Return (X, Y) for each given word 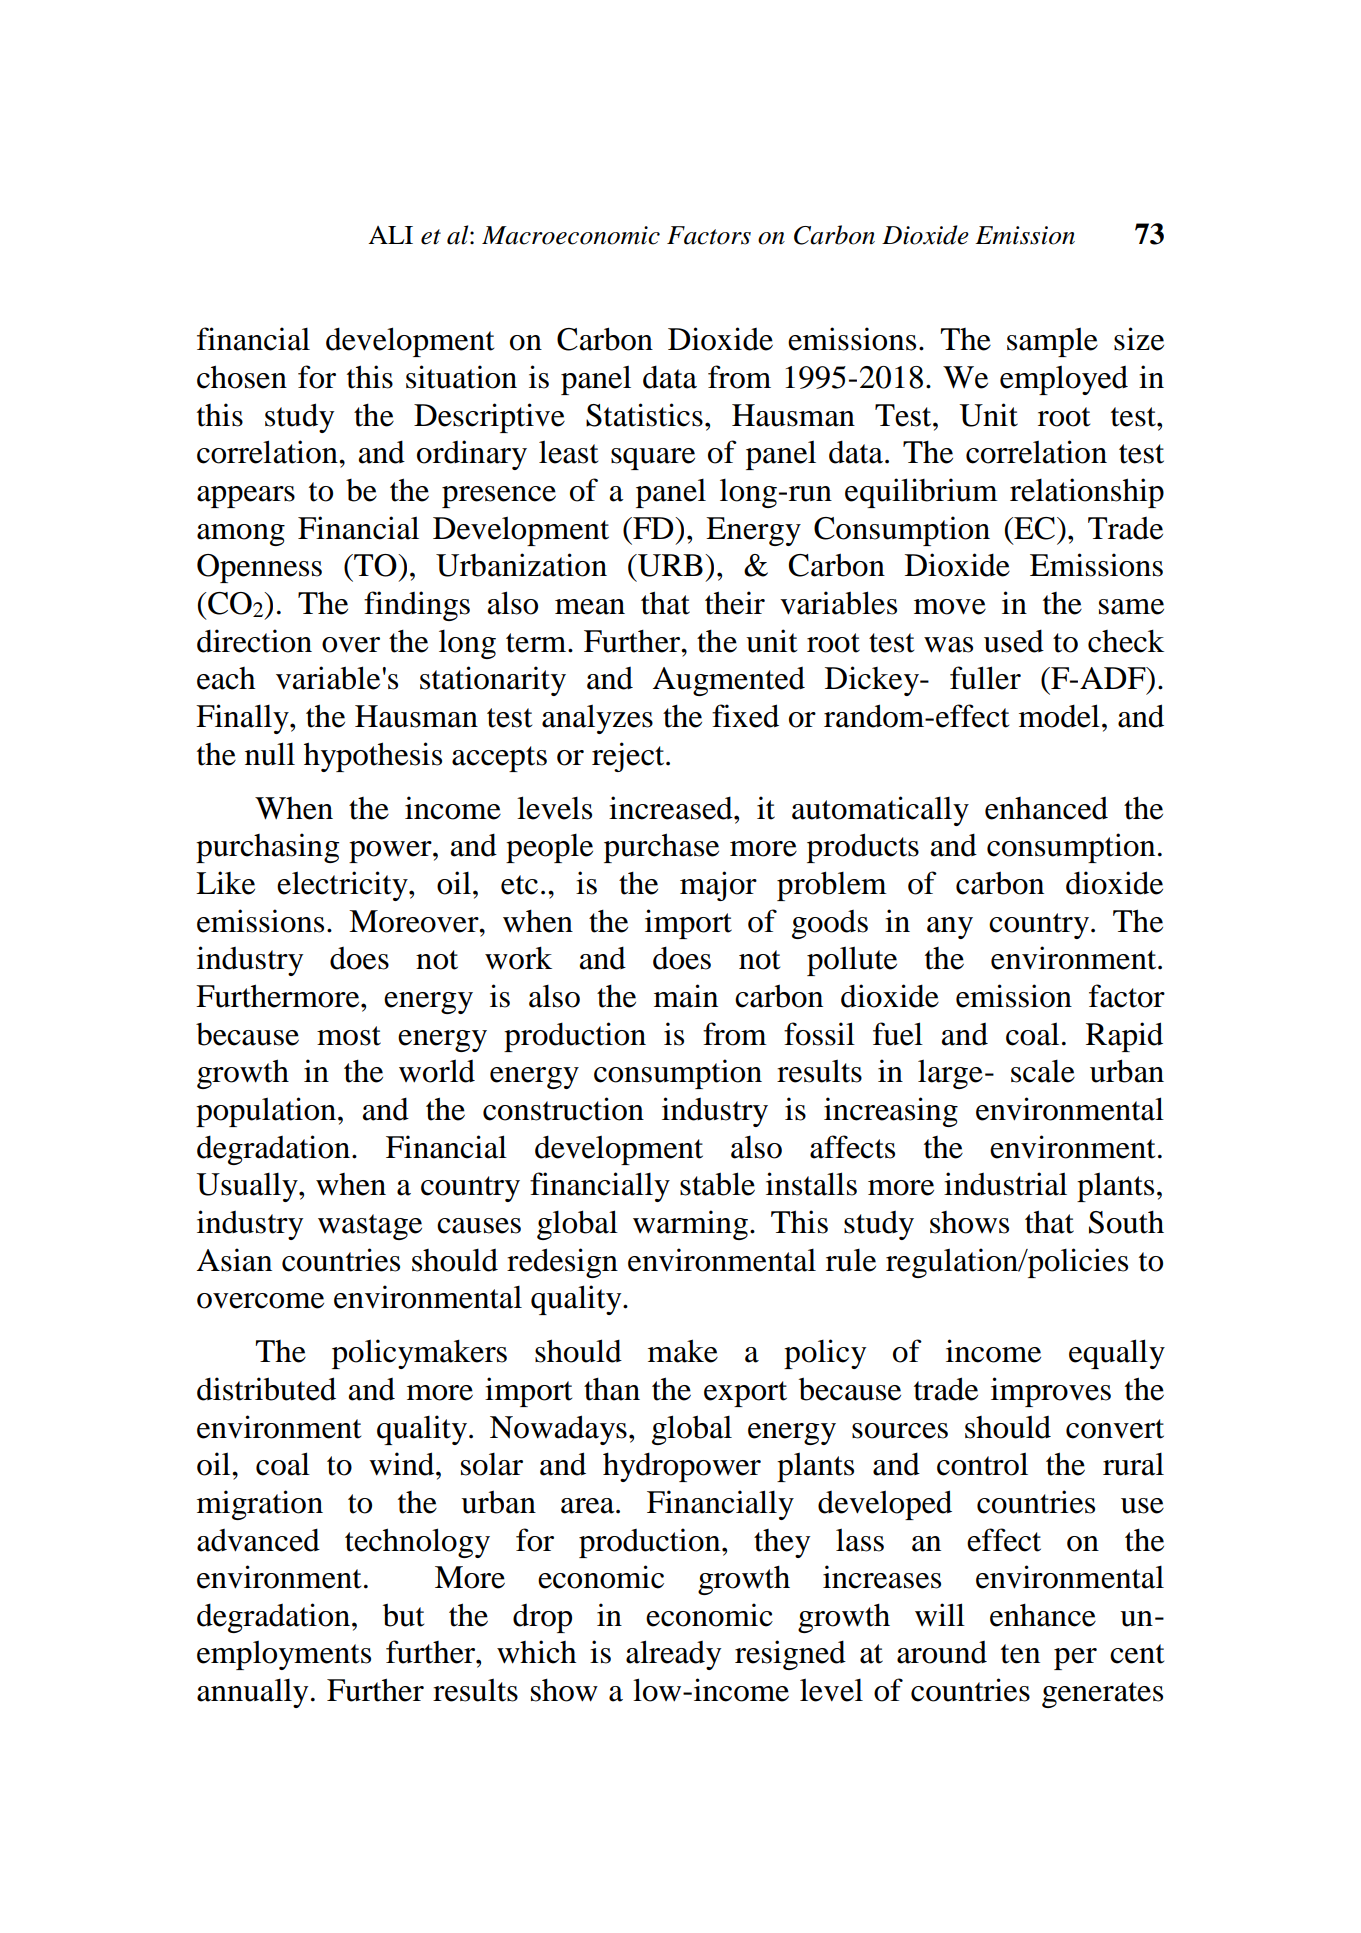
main (686, 996)
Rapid (1124, 1037)
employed (1064, 380)
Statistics (644, 415)
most (349, 1036)
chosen (242, 377)
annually (252, 1693)
